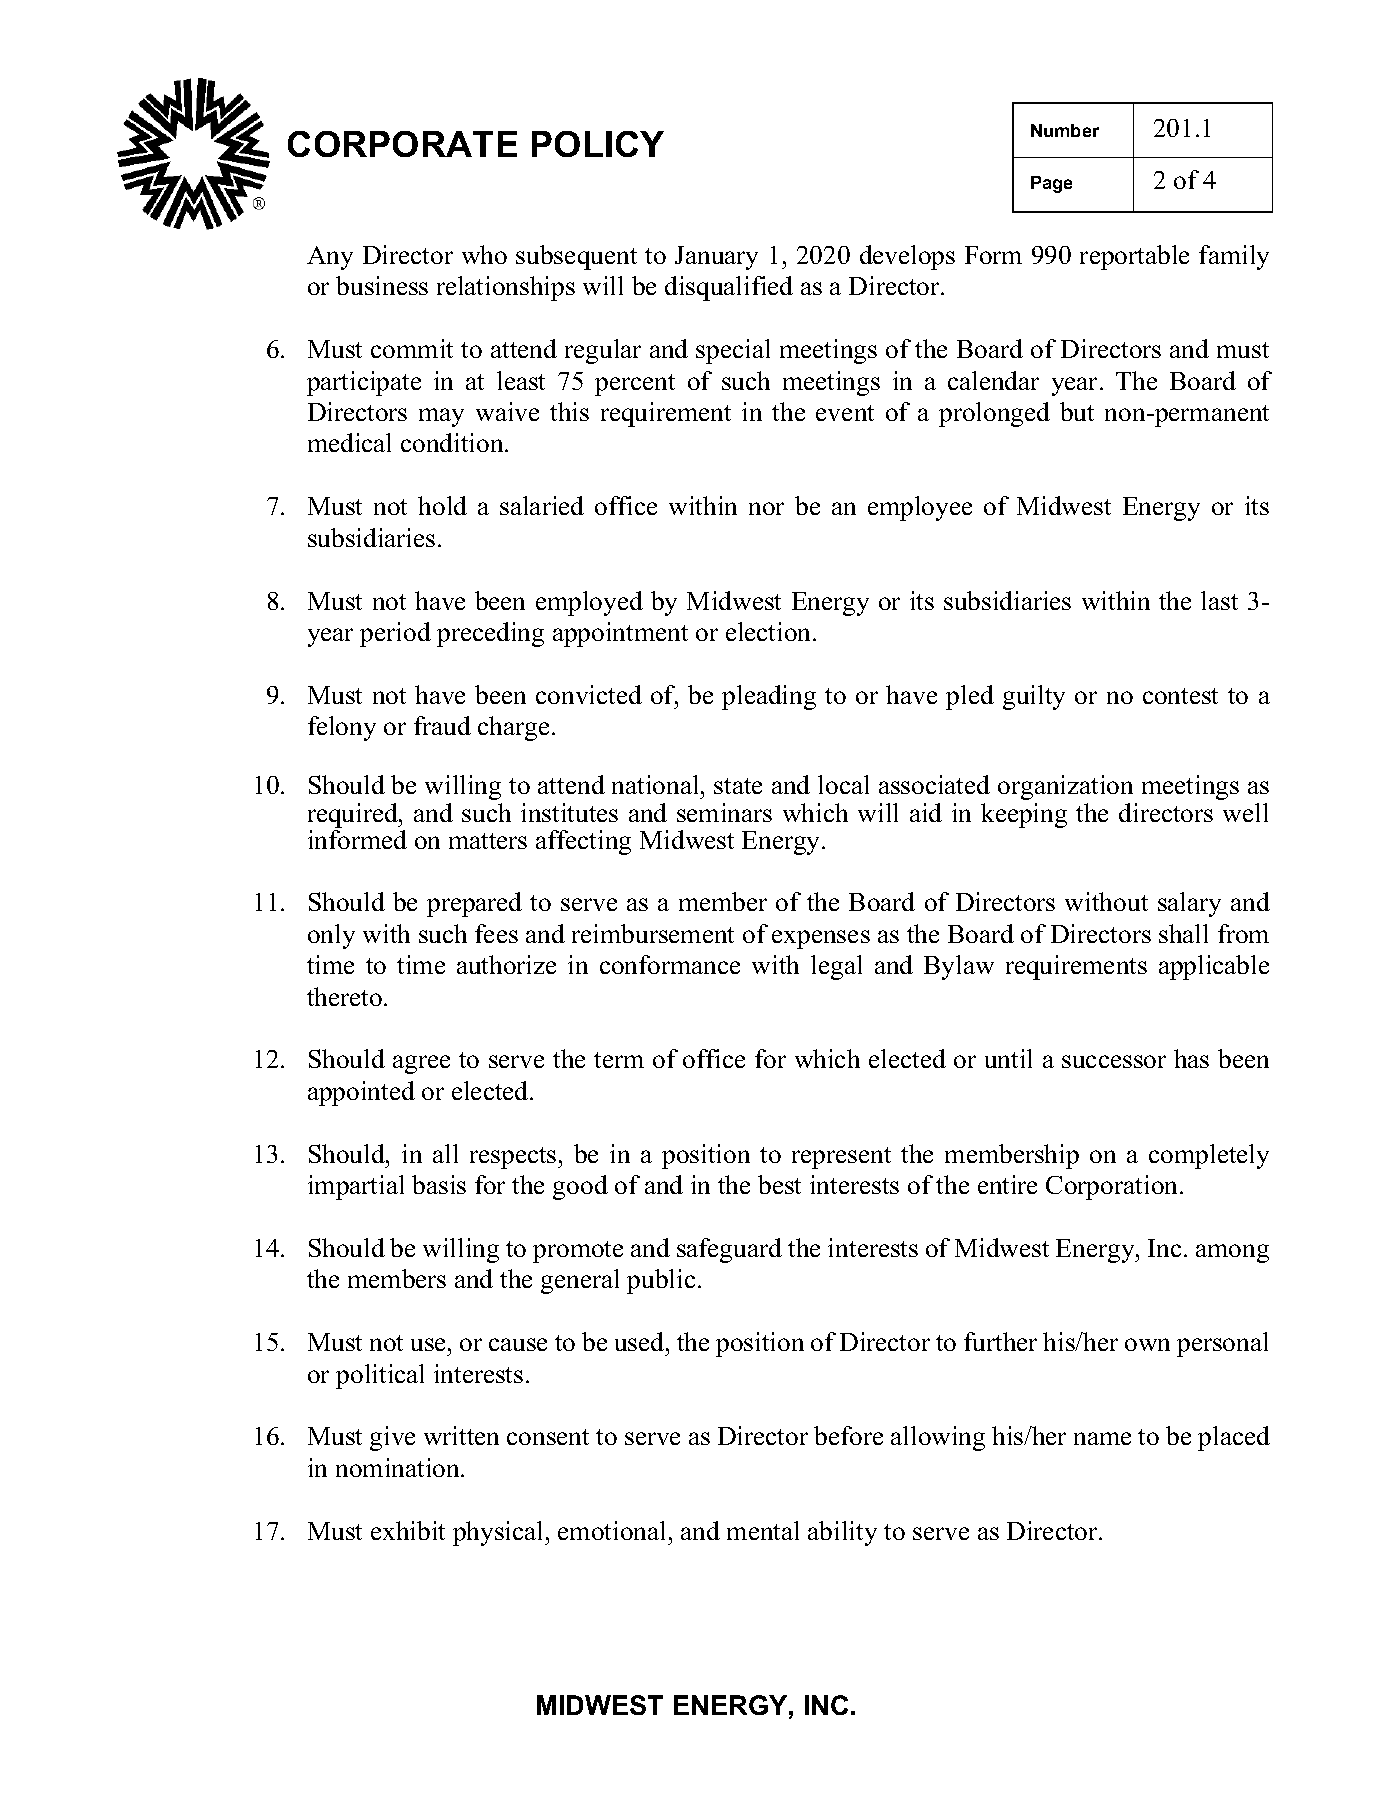 The height and width of the page is (1803, 1393). I want to click on January, so click(716, 258).
